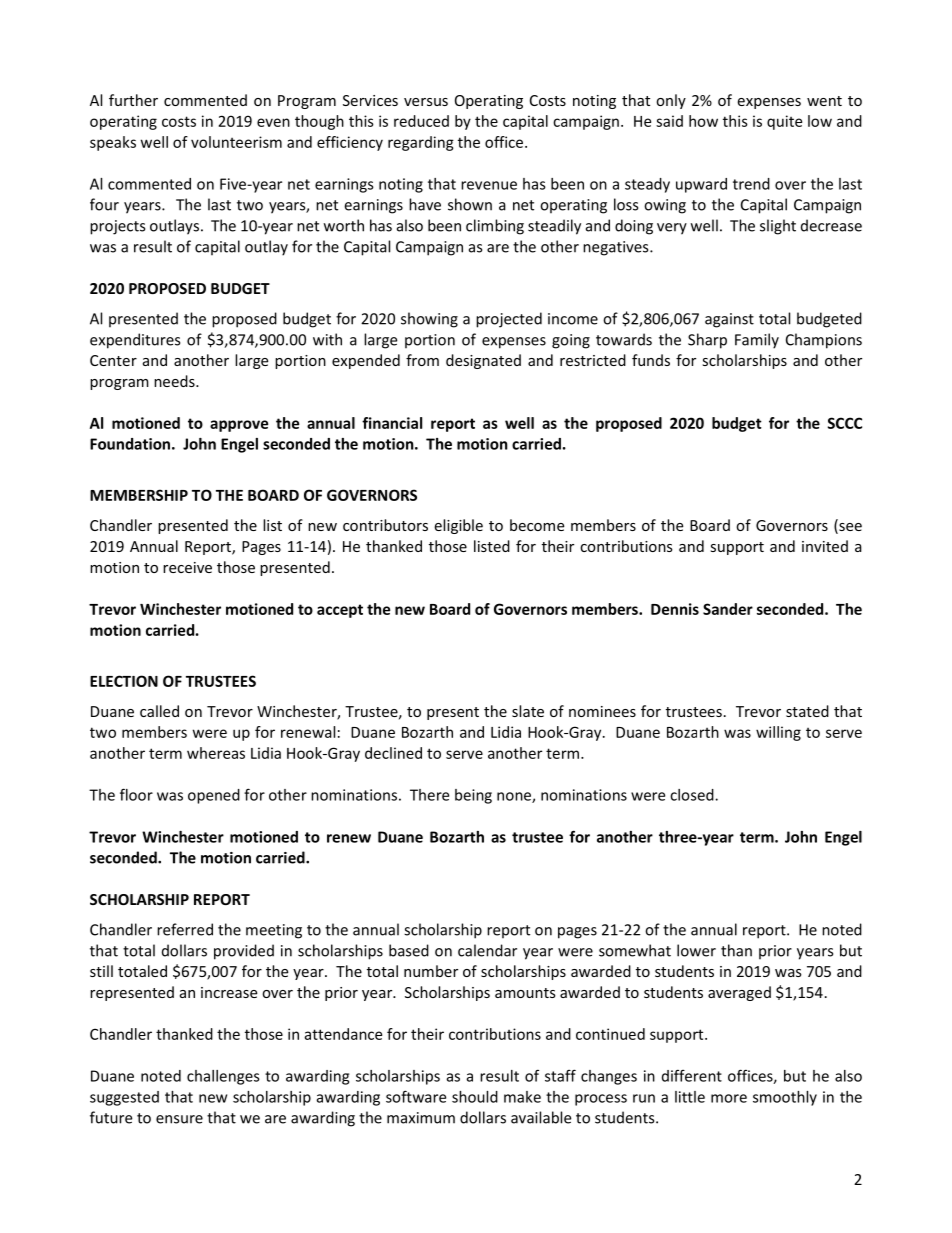  I want to click on quite, so click(784, 122).
